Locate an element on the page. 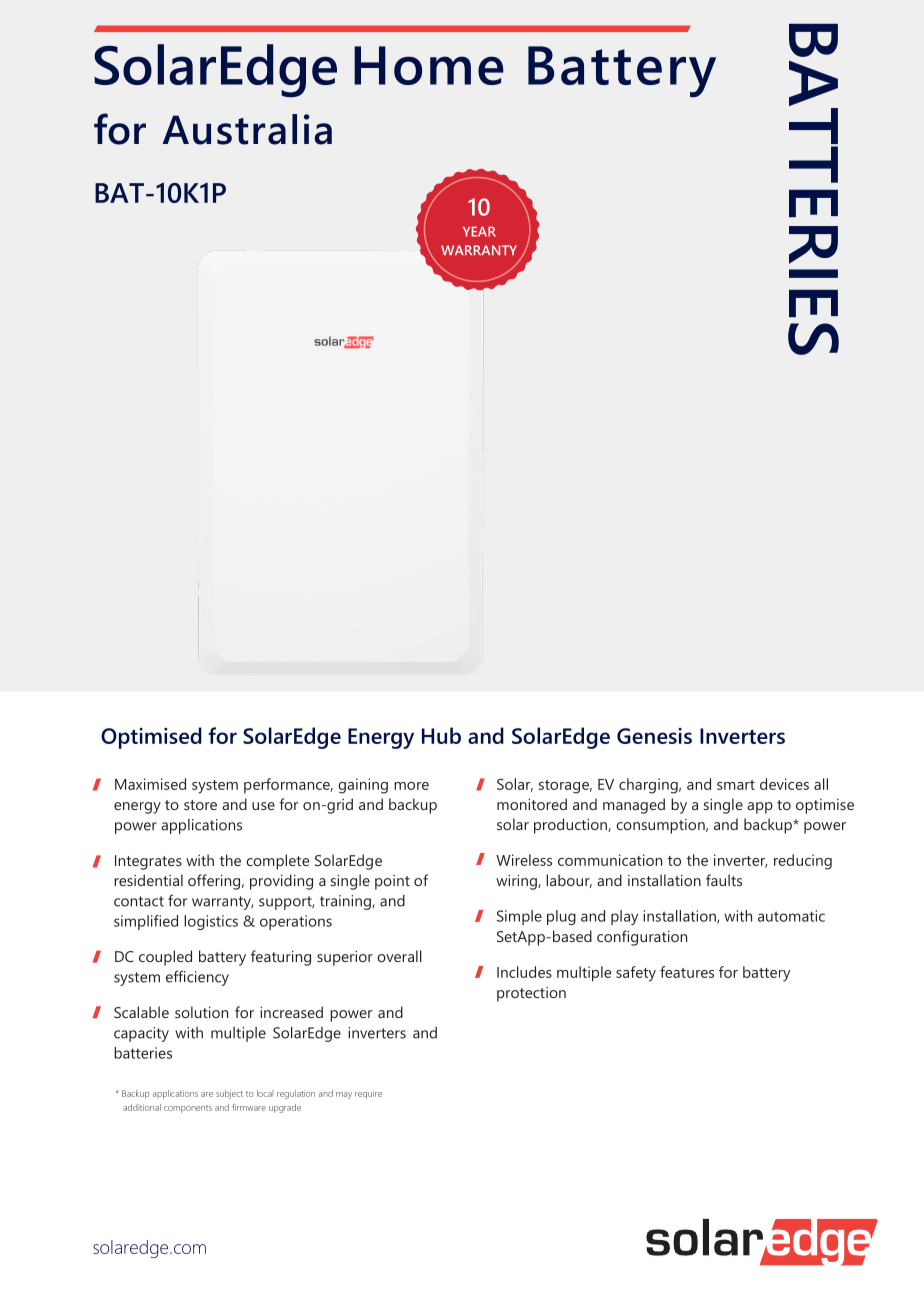  smart is located at coordinates (736, 785).
